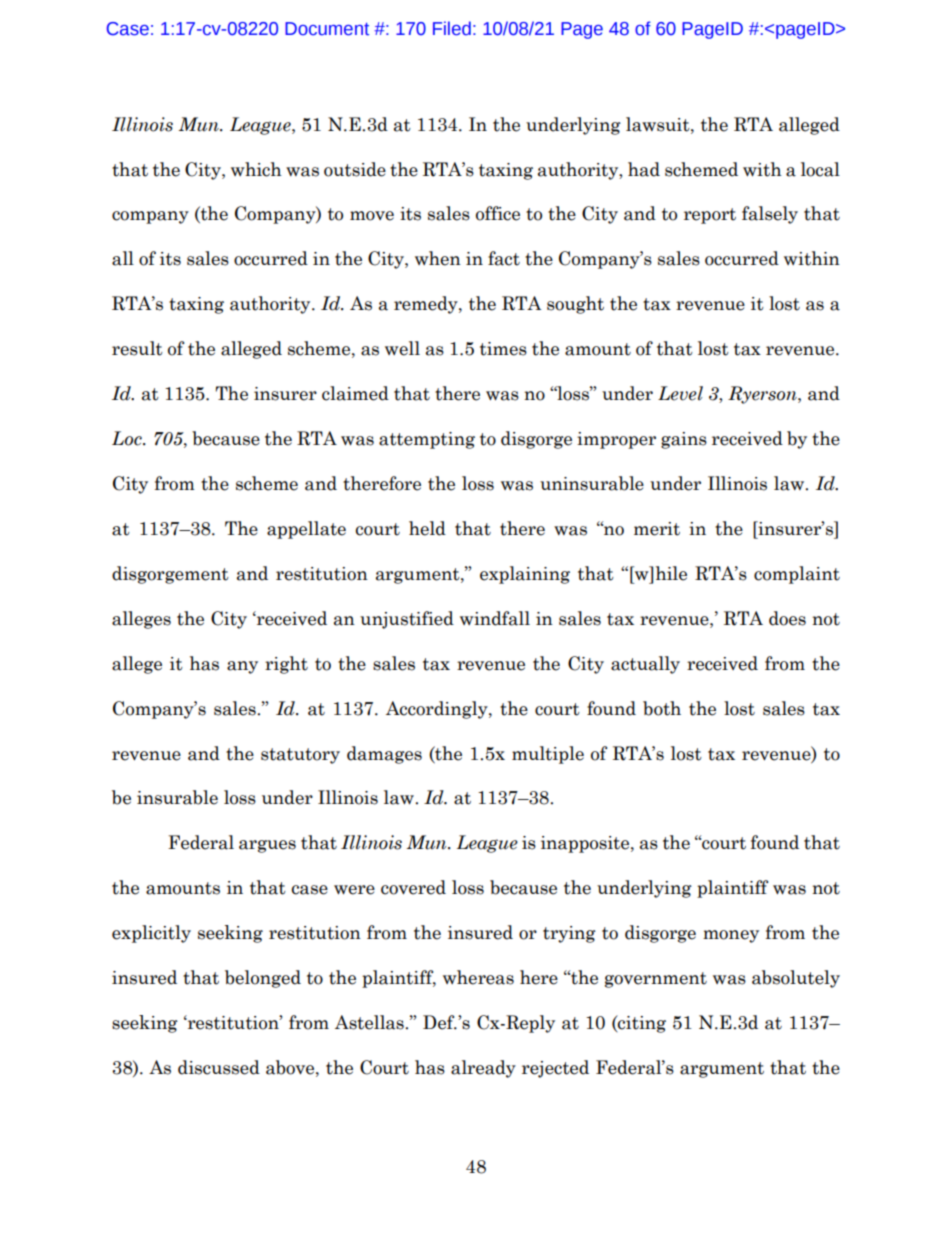 This screenshot has height=1233, width=952. What do you see at coordinates (137, 348) in the screenshot?
I see `result` at bounding box center [137, 348].
